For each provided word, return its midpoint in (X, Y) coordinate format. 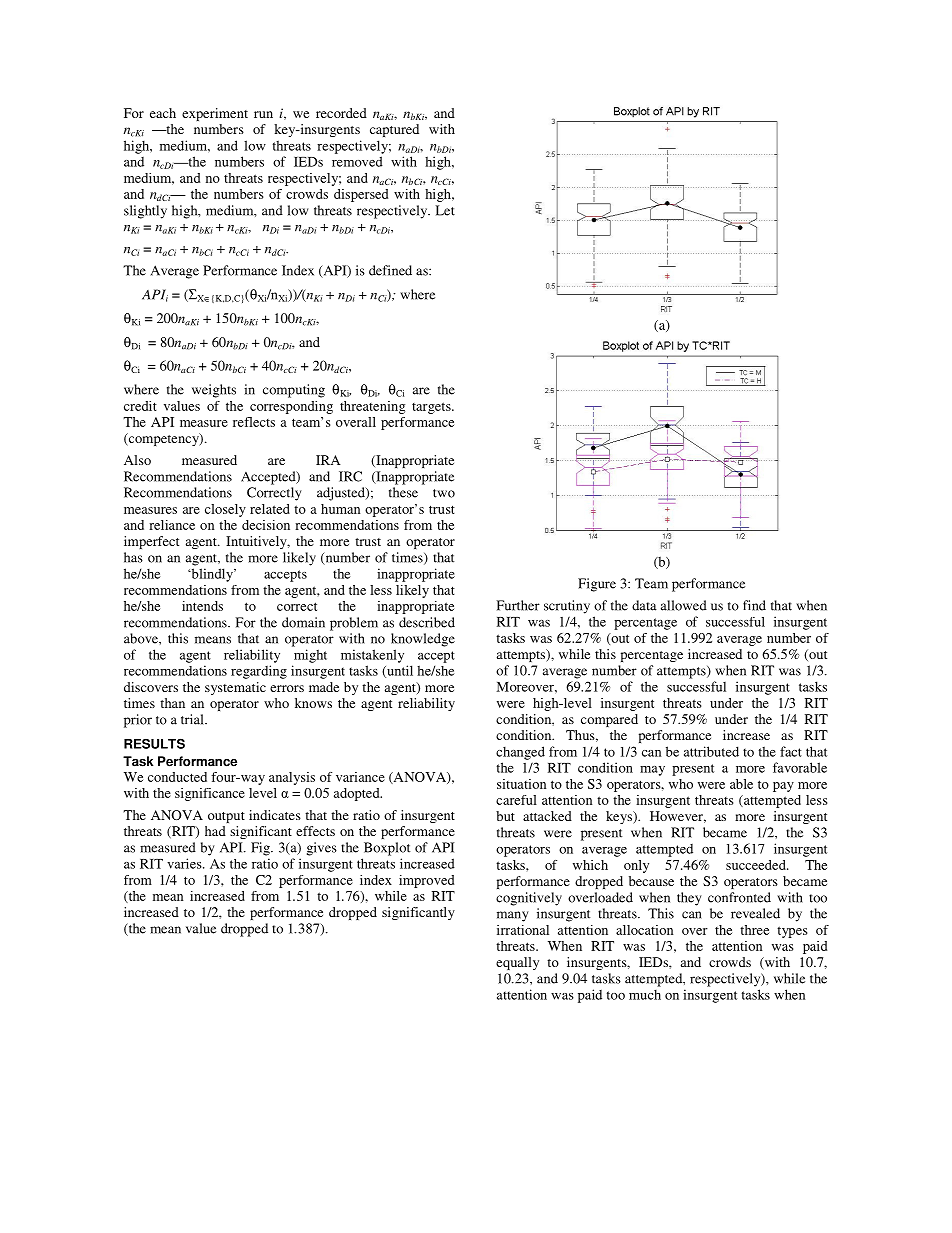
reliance (172, 525)
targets (432, 408)
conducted (177, 777)
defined (390, 270)
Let (445, 210)
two (444, 493)
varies (185, 863)
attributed (711, 751)
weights (214, 391)
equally (517, 963)
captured (394, 130)
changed (520, 753)
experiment (215, 114)
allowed (684, 605)
